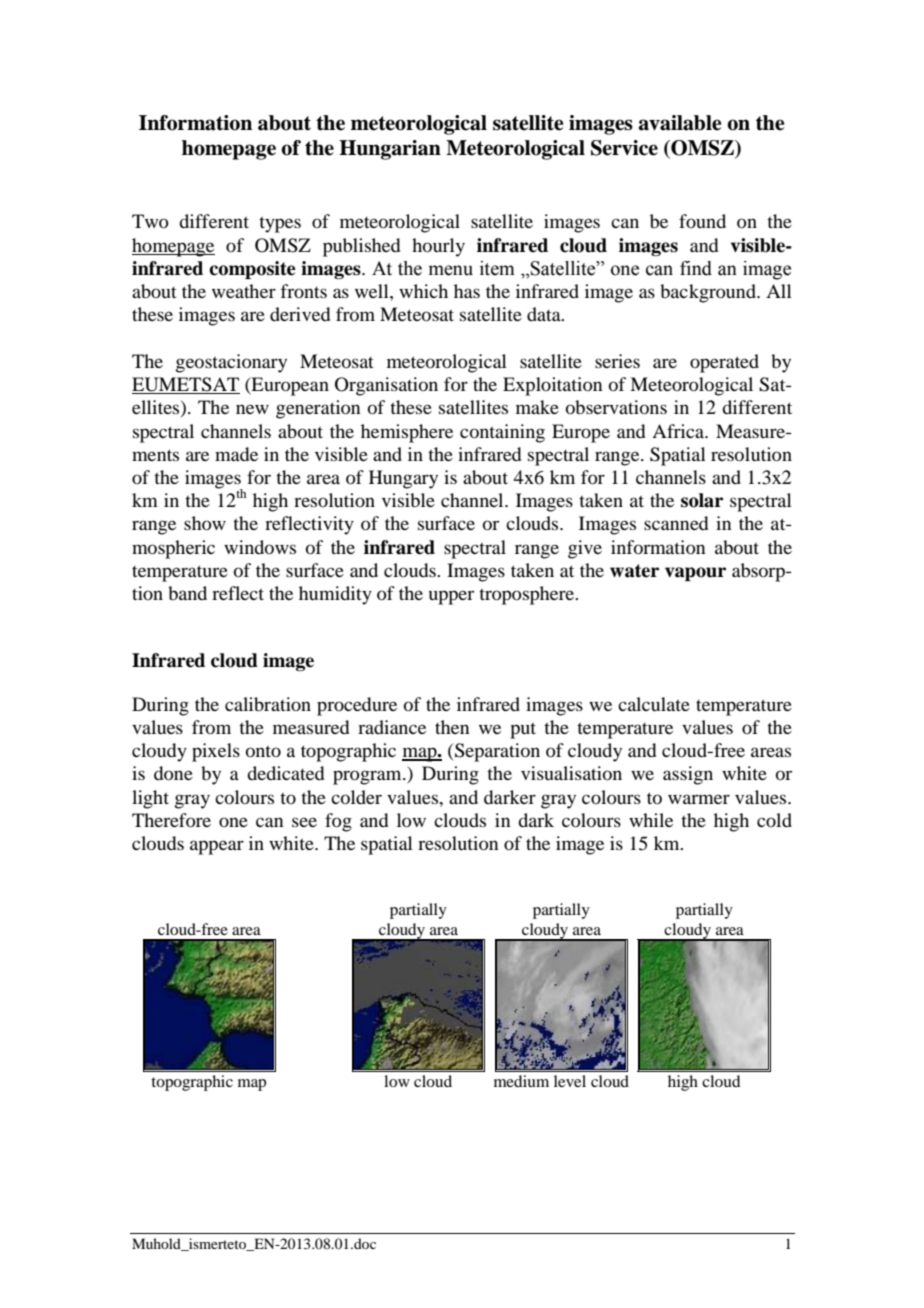 The image size is (924, 1308). I want to click on medium, so click(521, 1081).
